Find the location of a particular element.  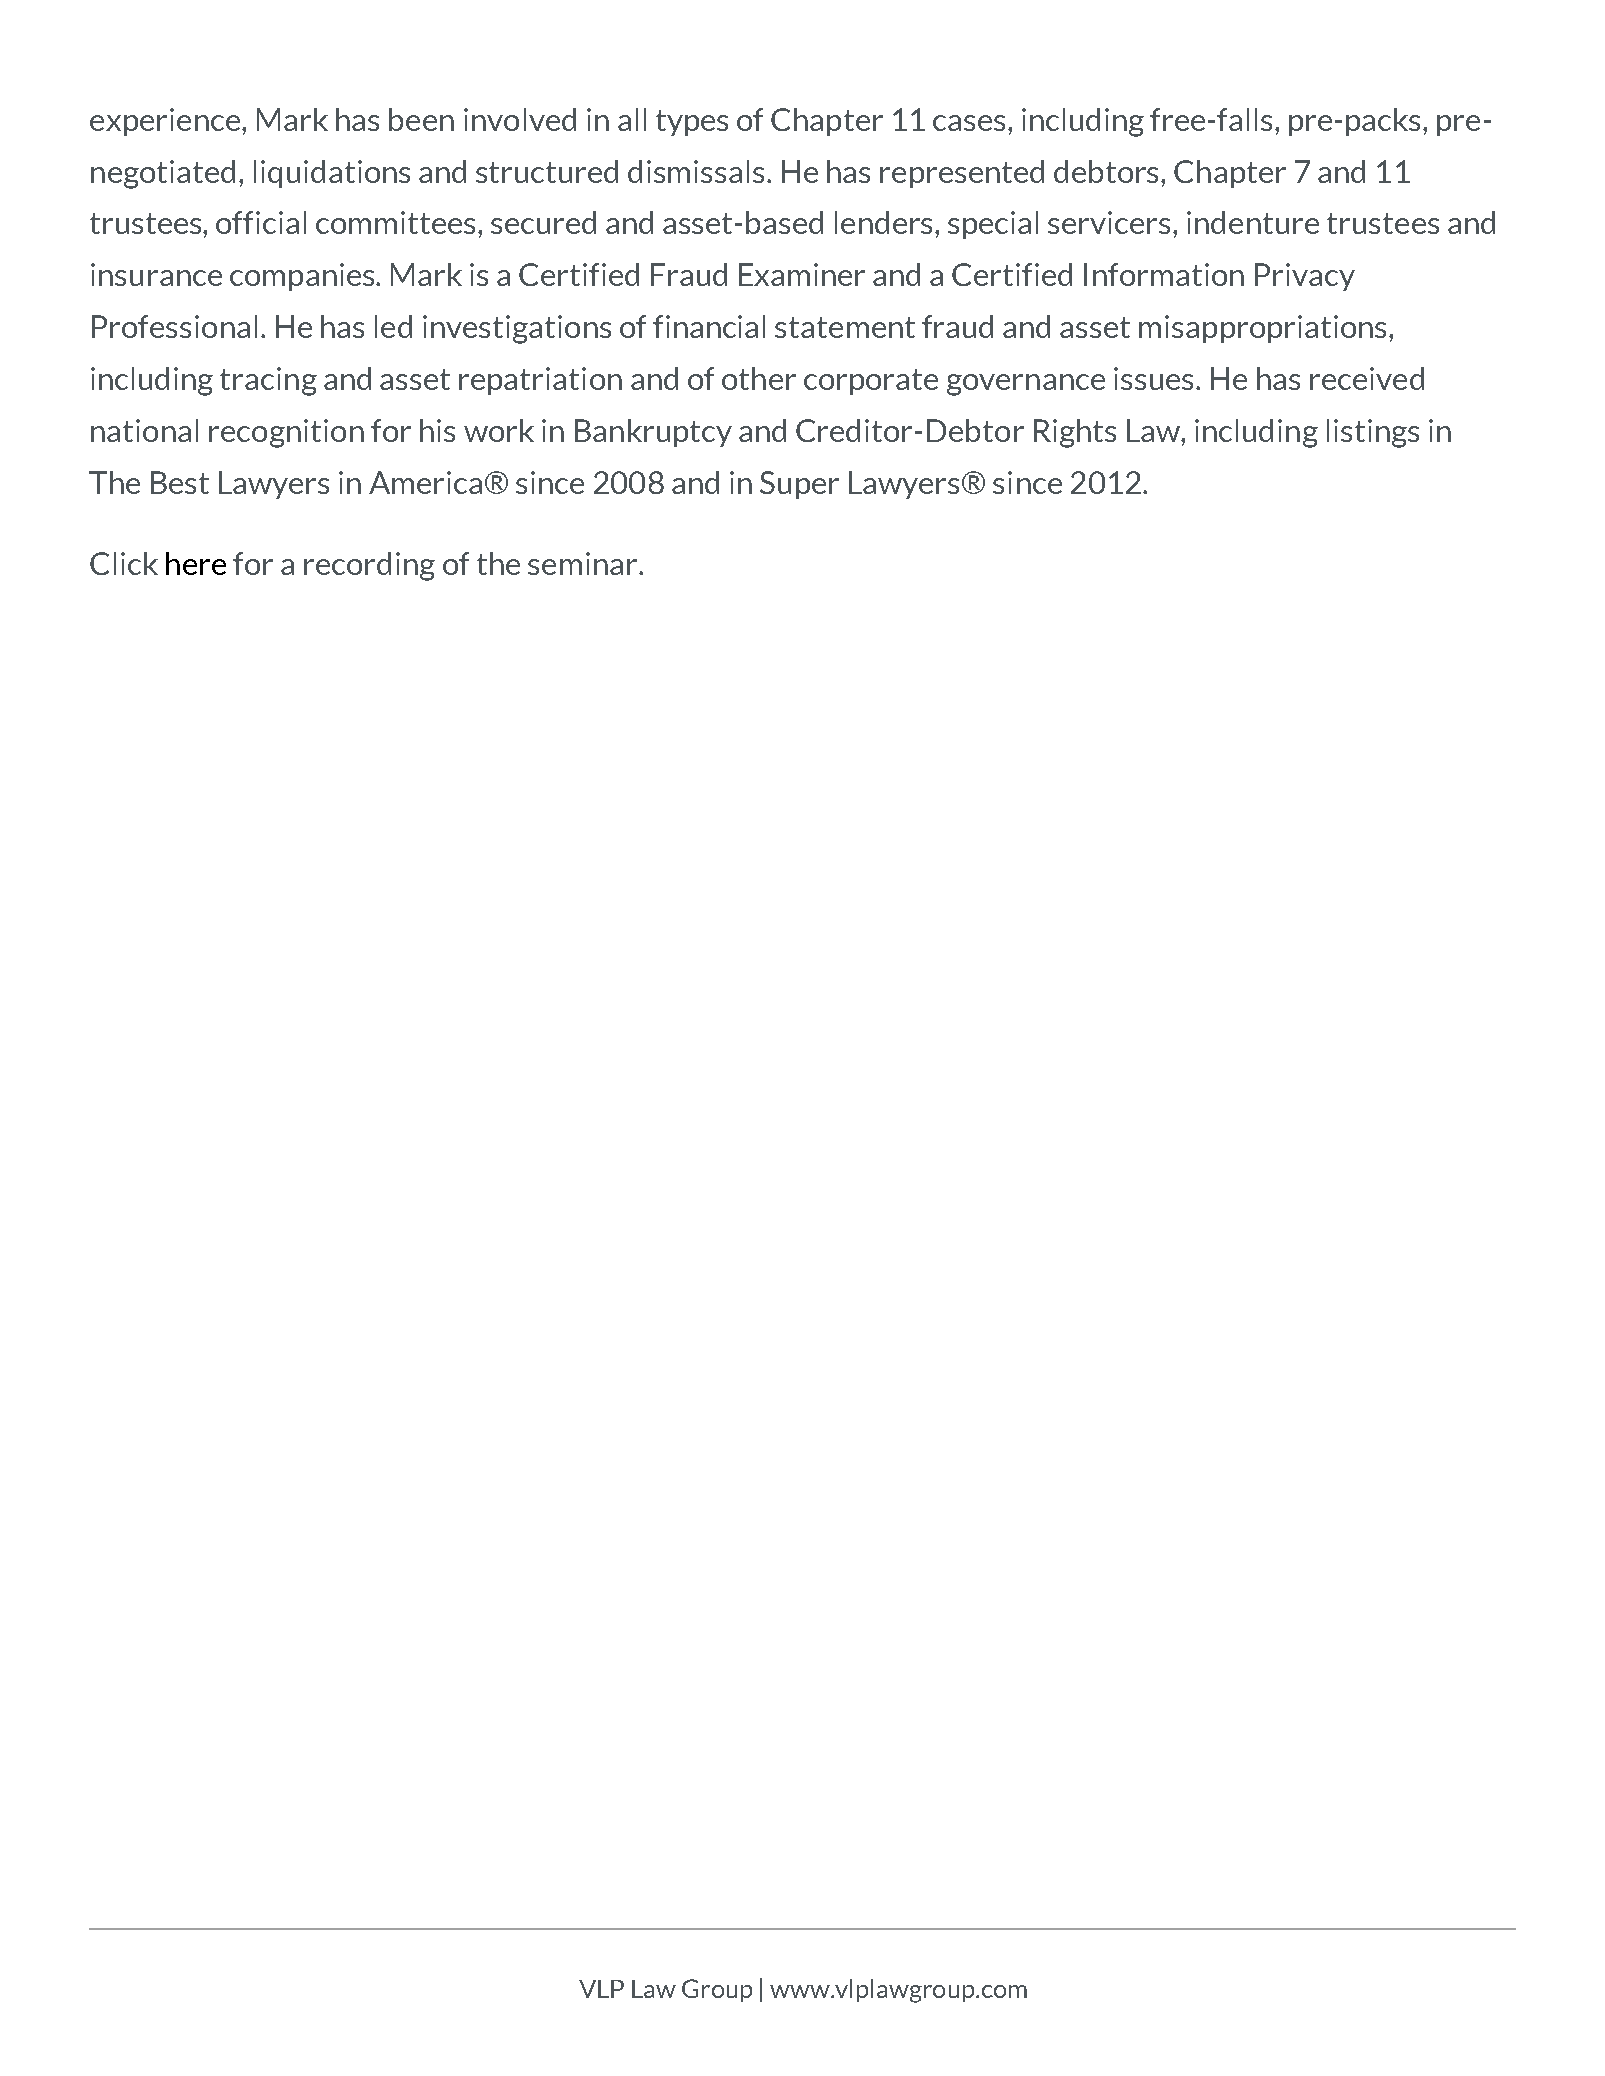

lenders is located at coordinates (885, 222).
